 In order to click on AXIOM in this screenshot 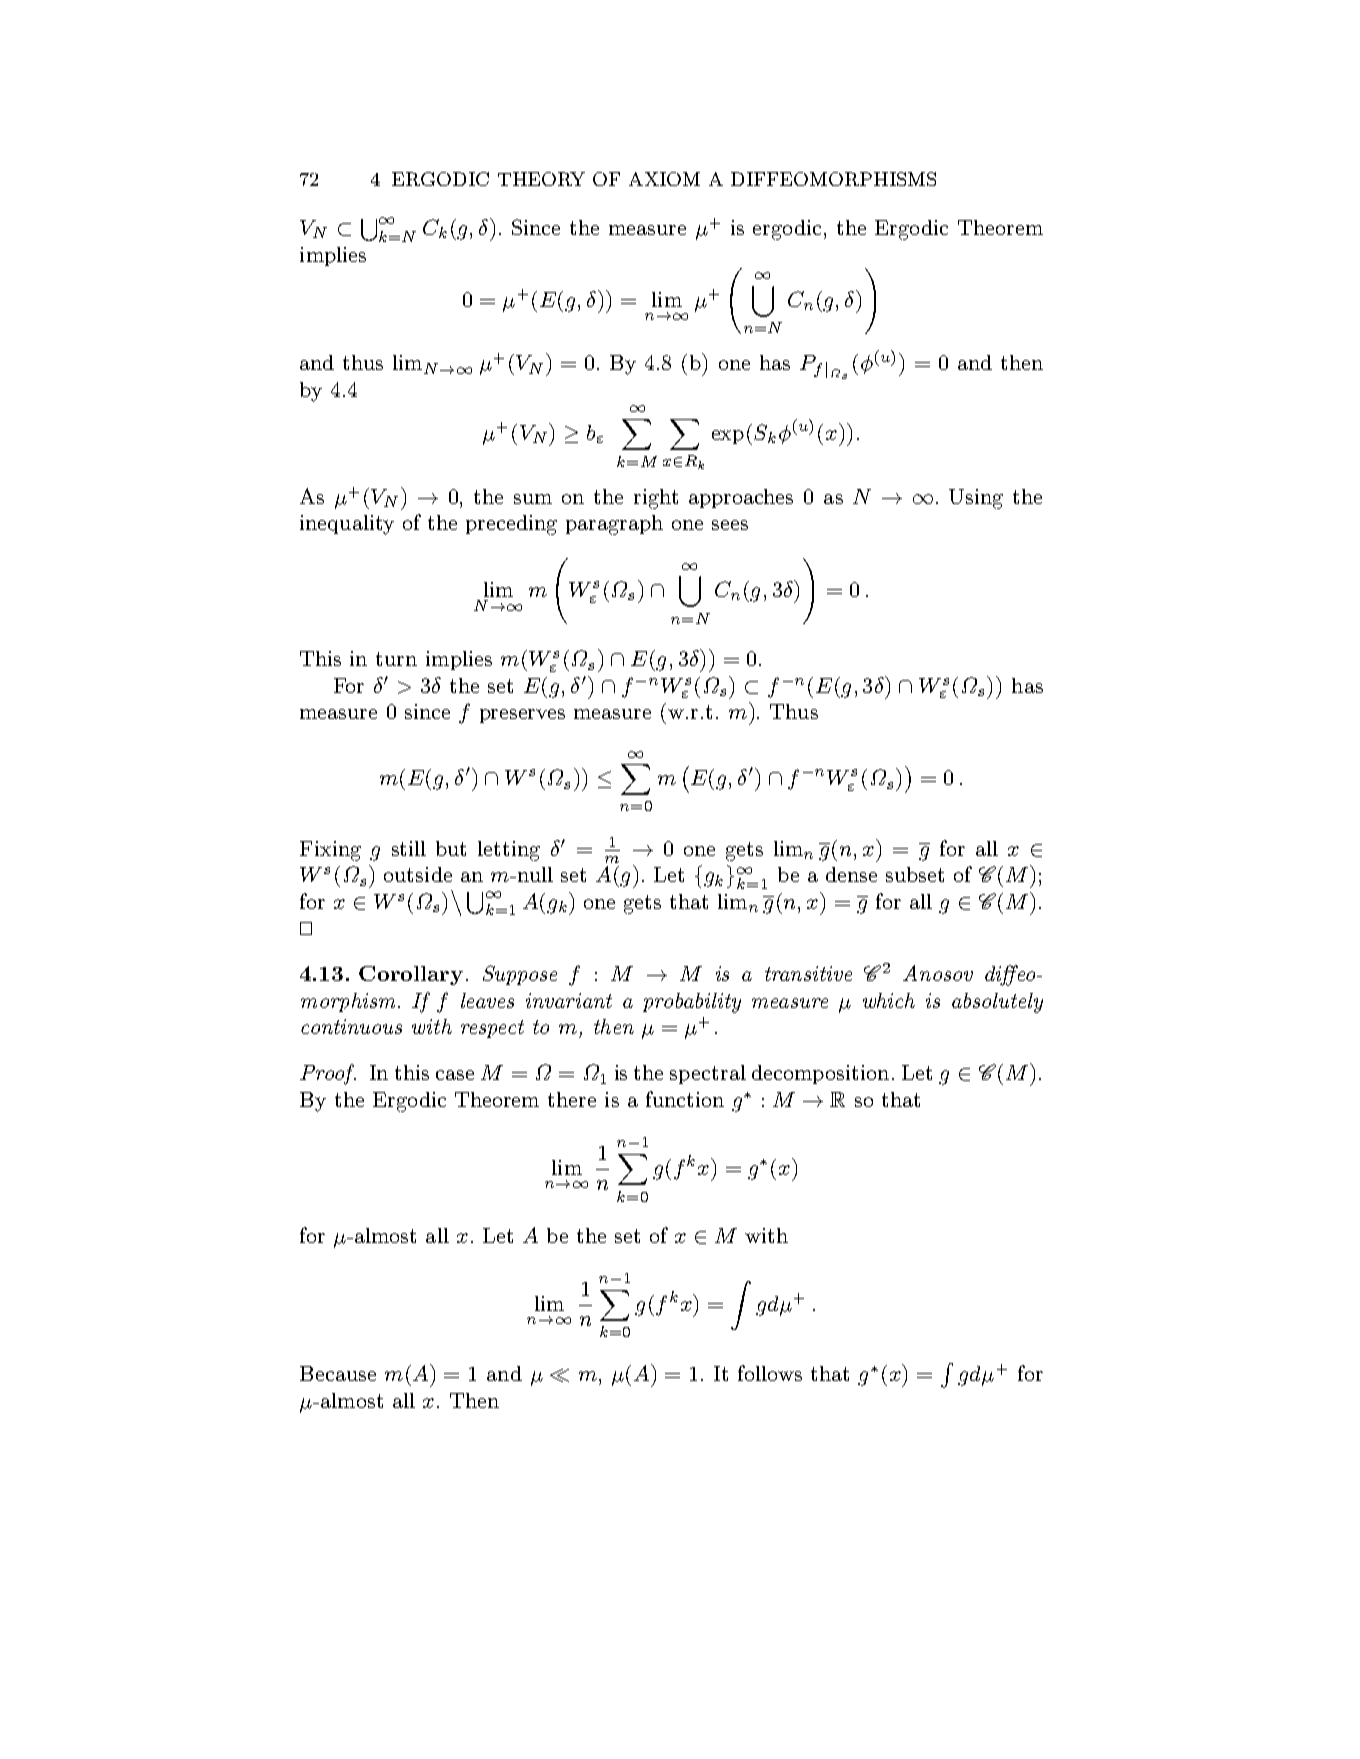, I will do `click(664, 179)`.
